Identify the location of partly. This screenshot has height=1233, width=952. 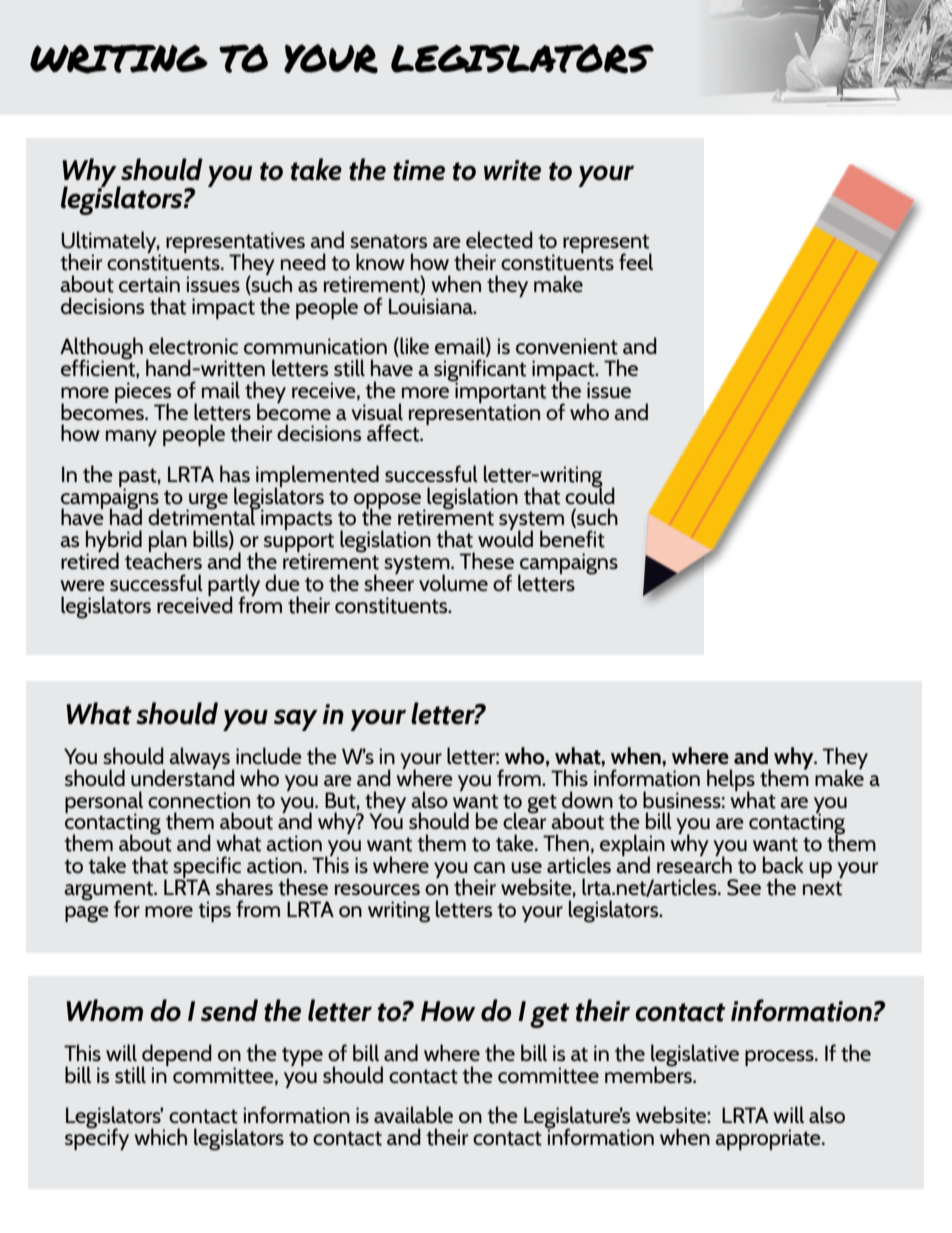
(234, 586).
